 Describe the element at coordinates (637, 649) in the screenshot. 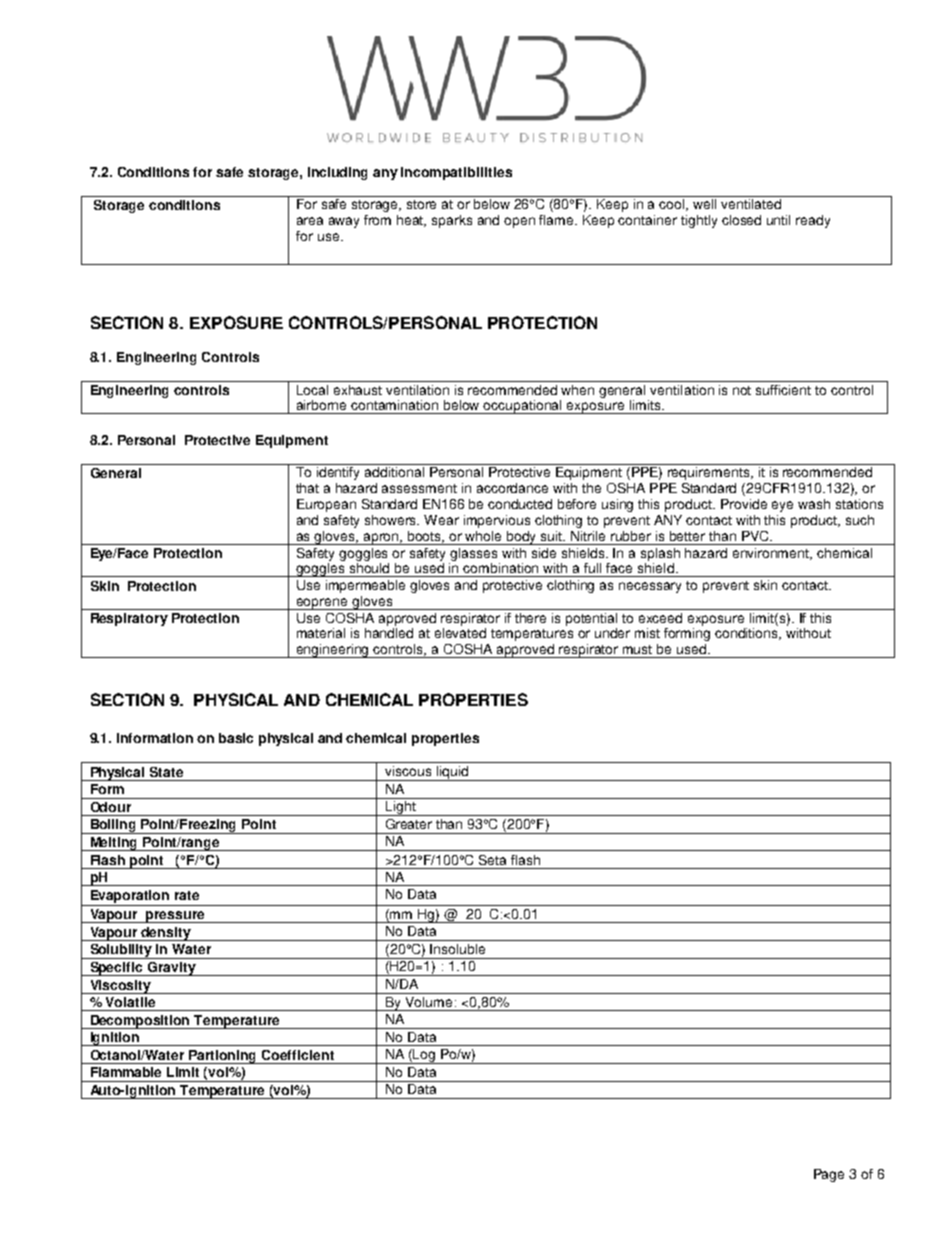

I see `must` at that location.
